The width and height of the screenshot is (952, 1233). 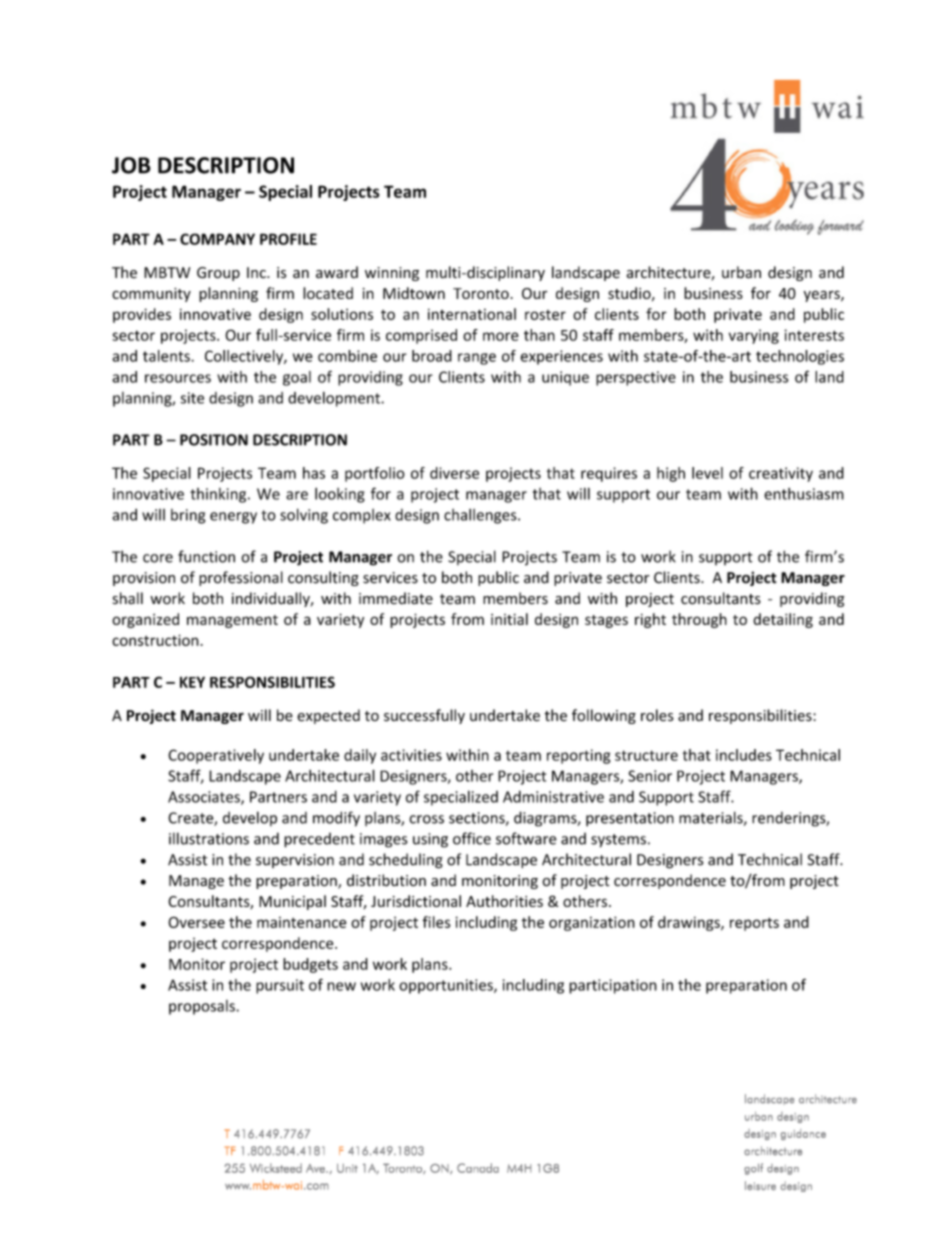 I want to click on proposals, so click(x=203, y=1007).
